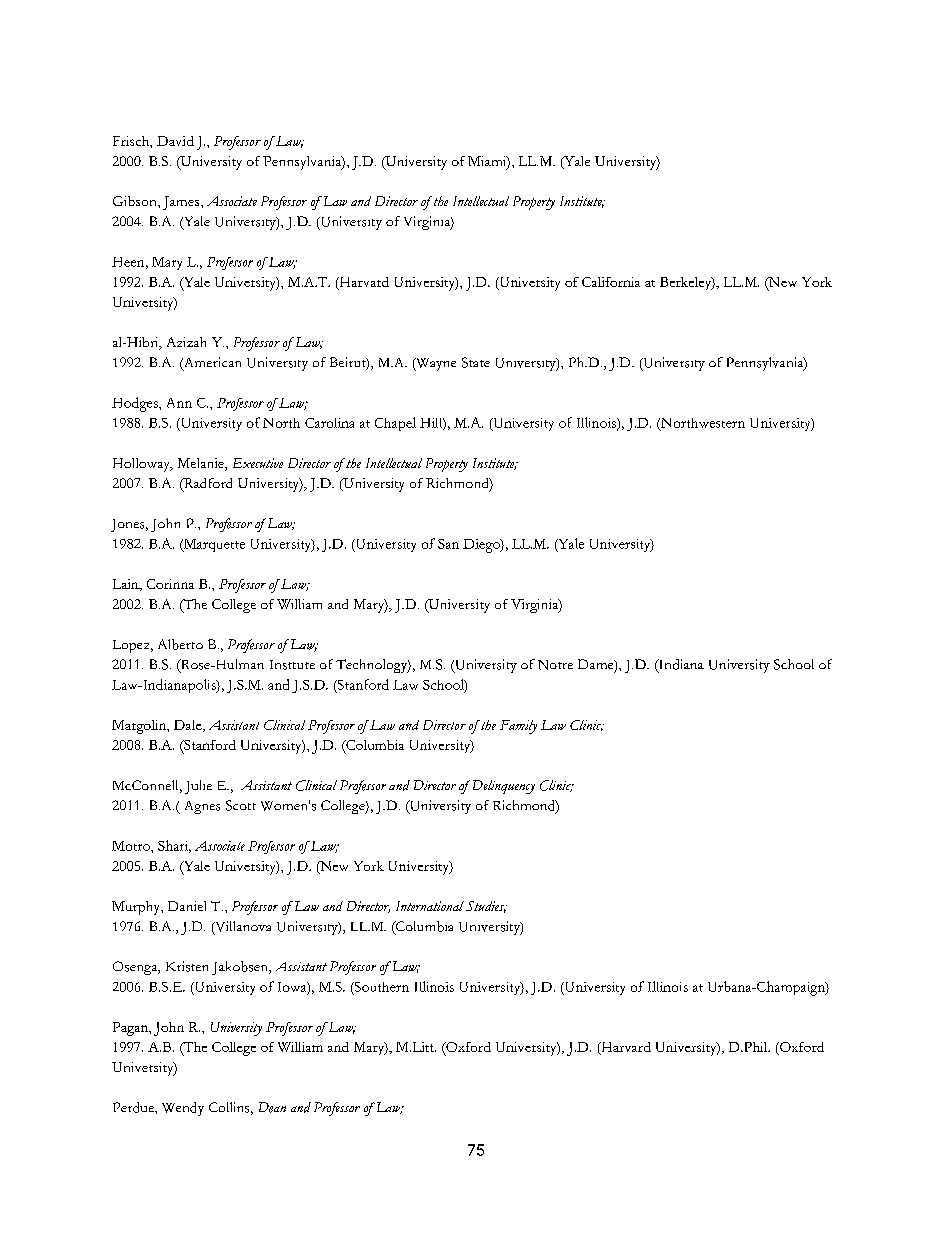  What do you see at coordinates (504, 787) in the screenshot?
I see `Delinquency` at bounding box center [504, 787].
